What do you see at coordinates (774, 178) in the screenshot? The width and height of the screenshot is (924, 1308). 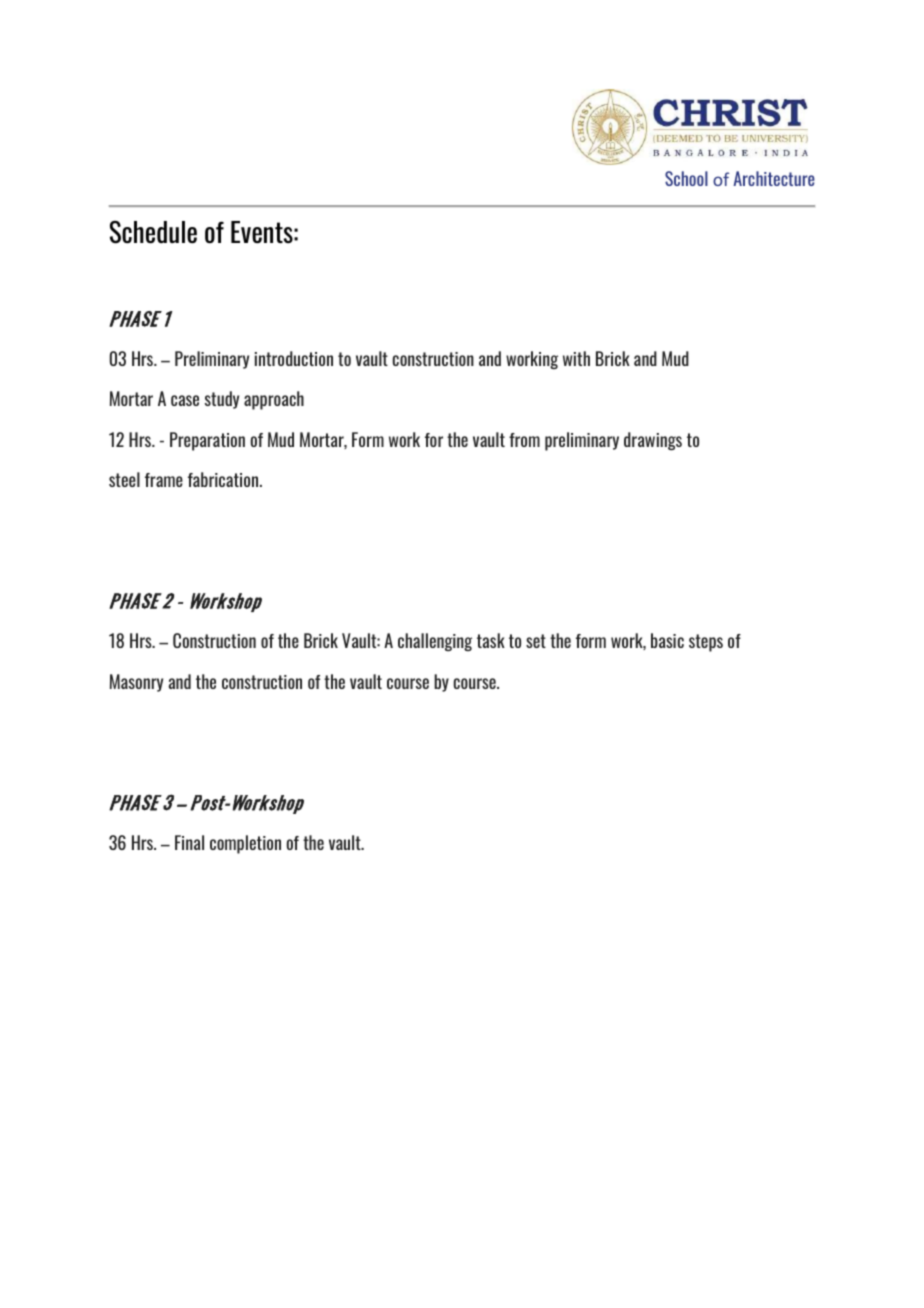 I see `Architecture` at bounding box center [774, 178].
